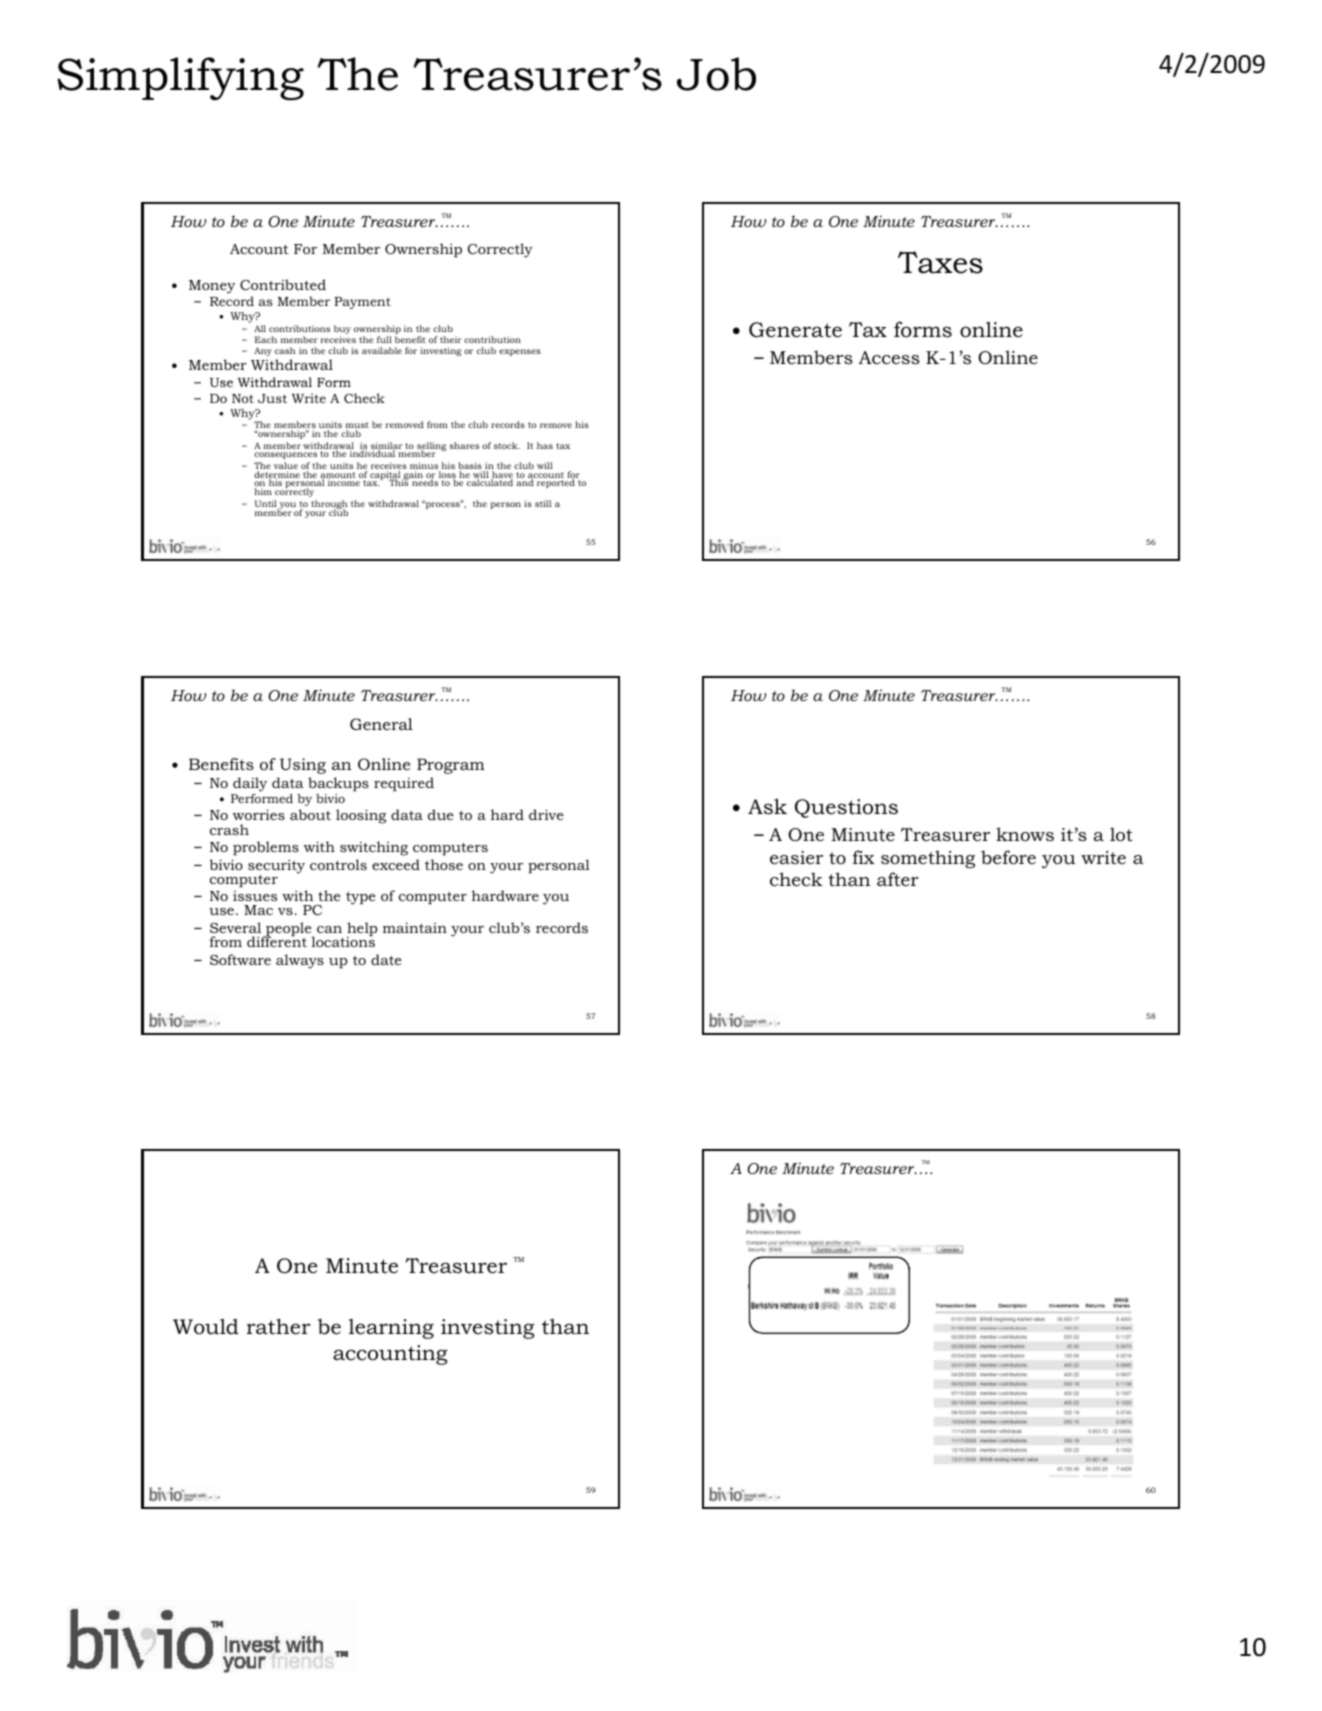  I want to click on learning, so click(391, 1329).
